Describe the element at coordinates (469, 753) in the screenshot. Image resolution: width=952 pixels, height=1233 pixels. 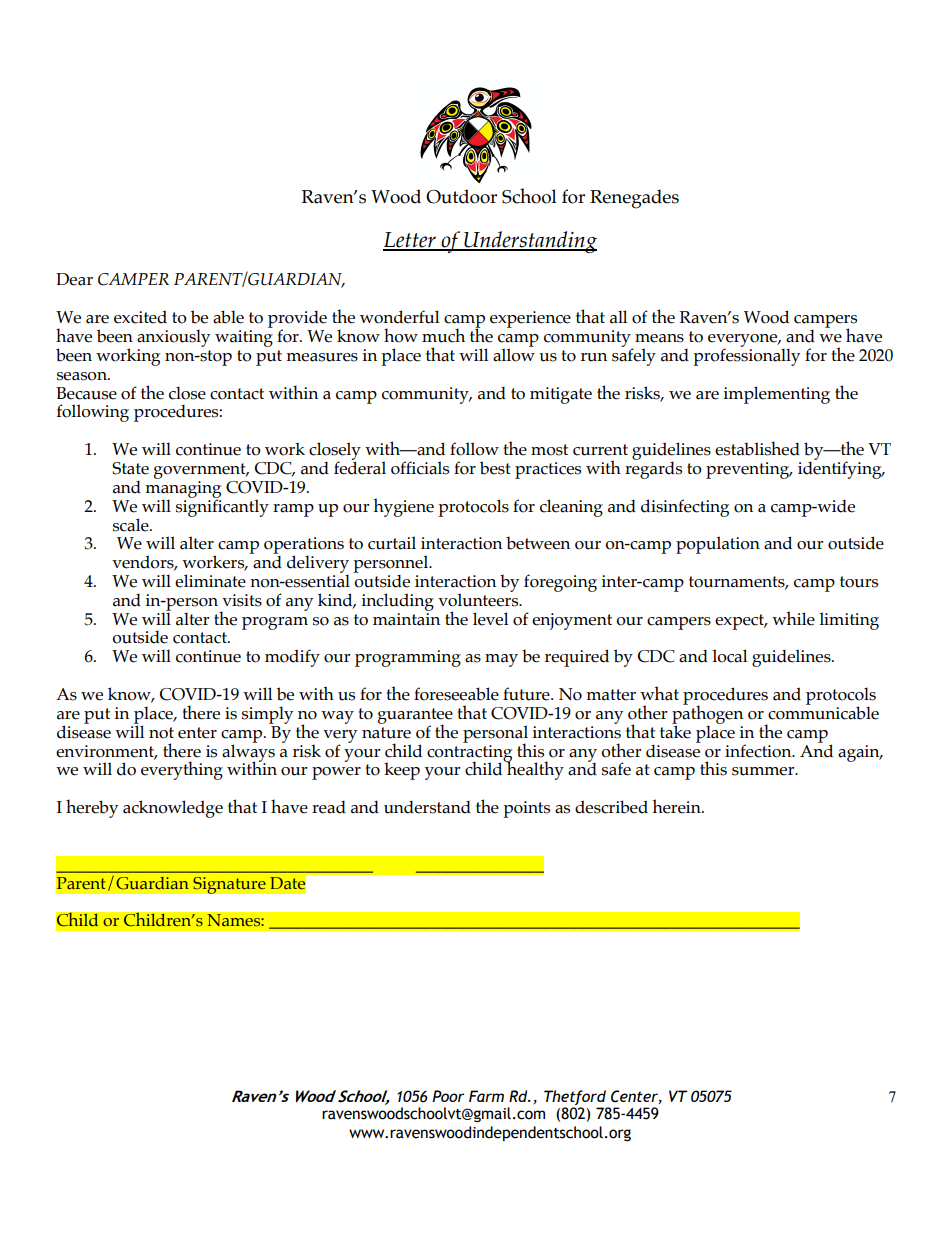
I see `contracting` at that location.
